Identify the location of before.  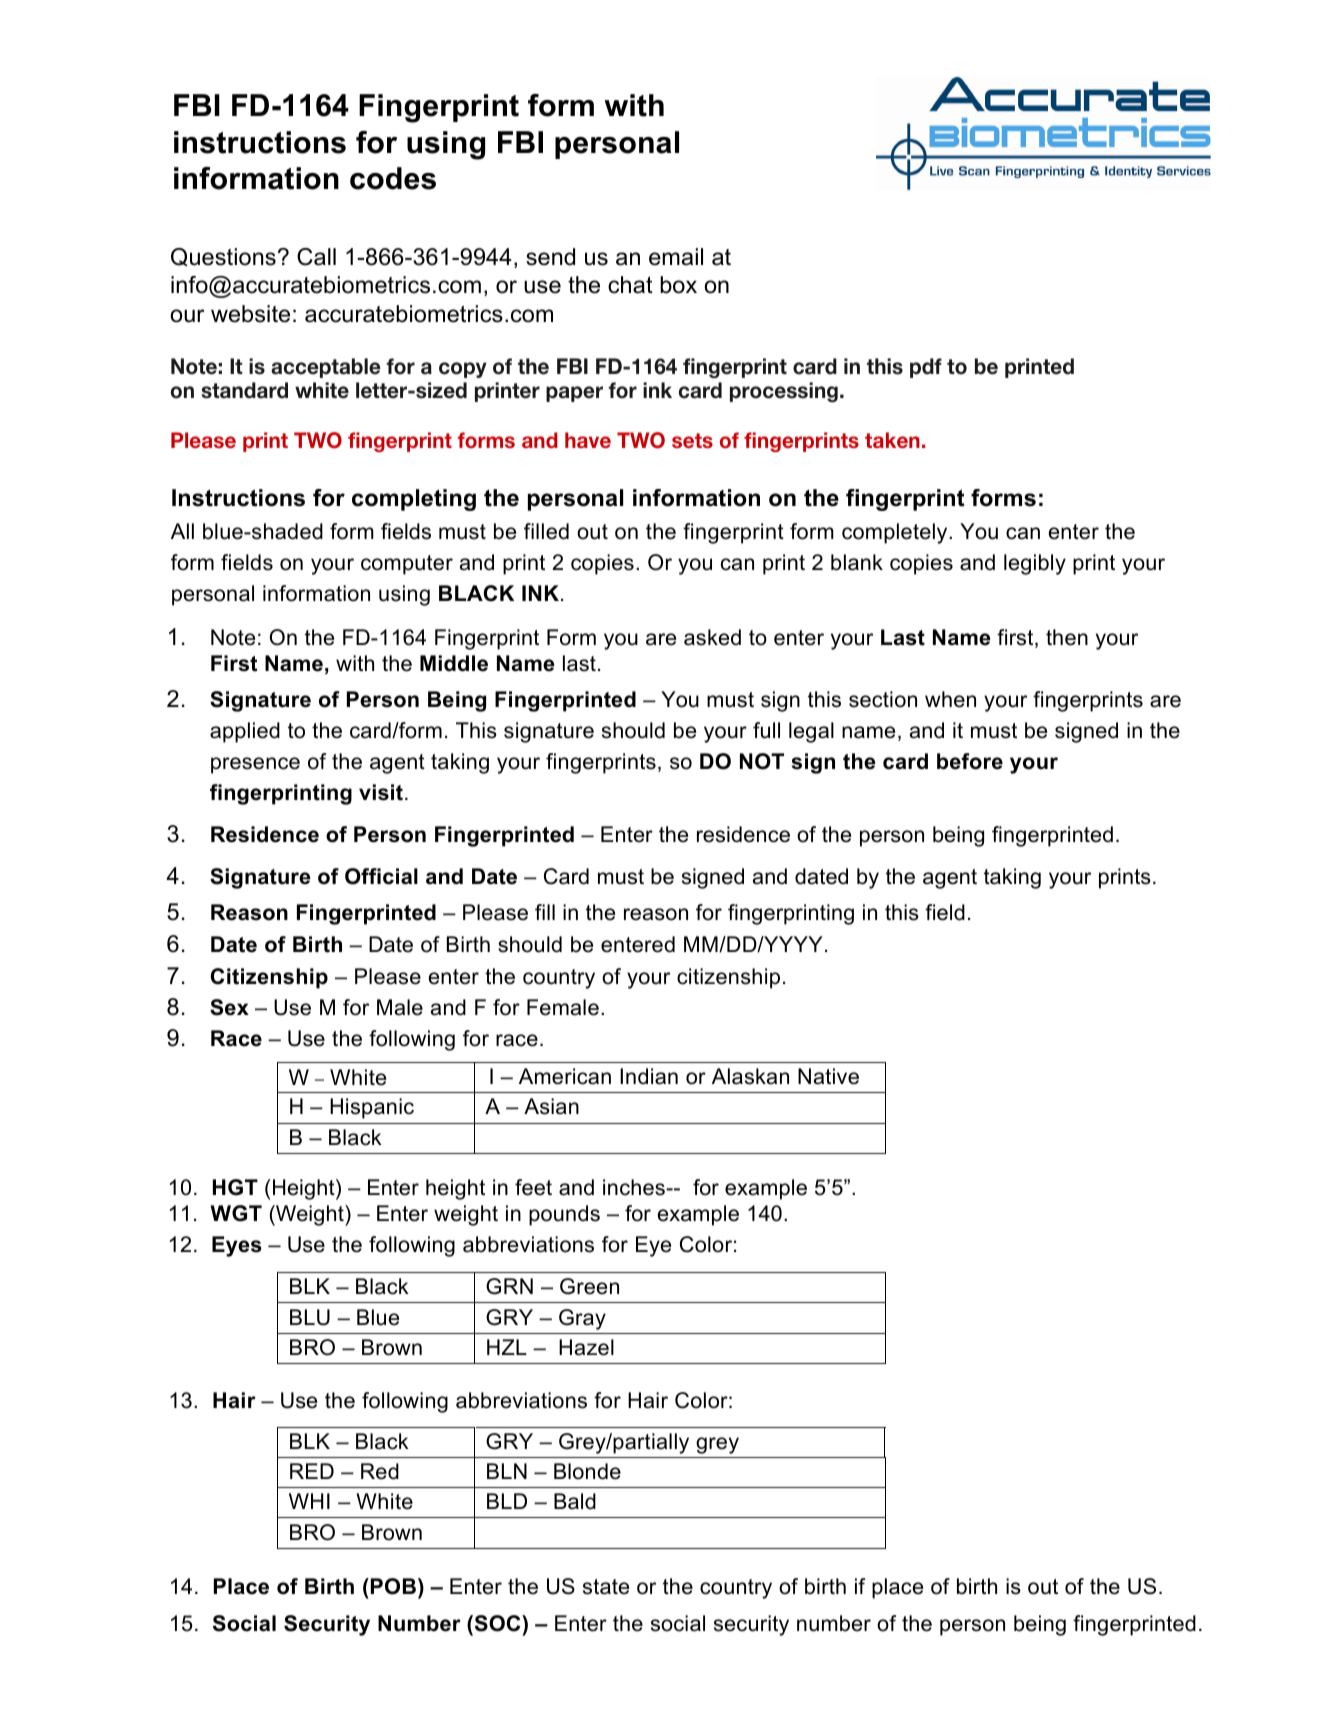
(970, 761).
